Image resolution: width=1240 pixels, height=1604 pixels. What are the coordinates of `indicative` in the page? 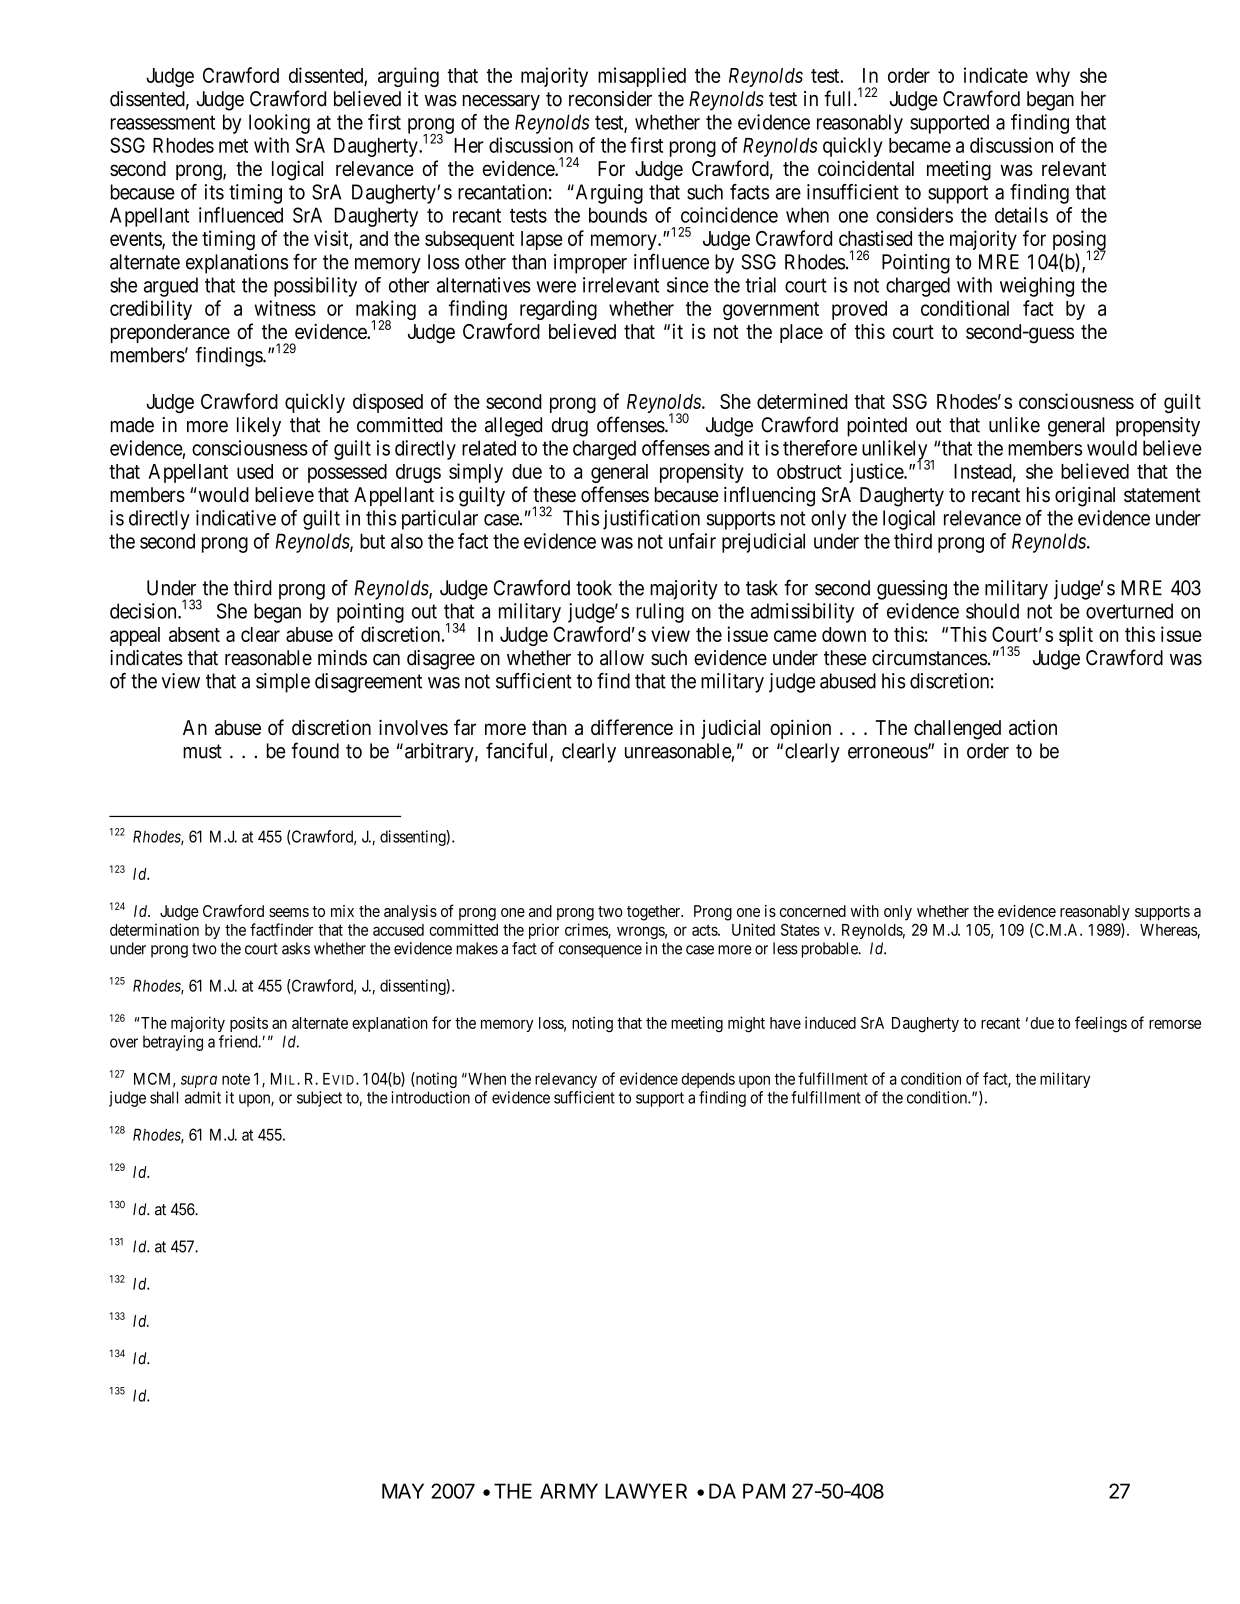 It's located at (236, 518).
